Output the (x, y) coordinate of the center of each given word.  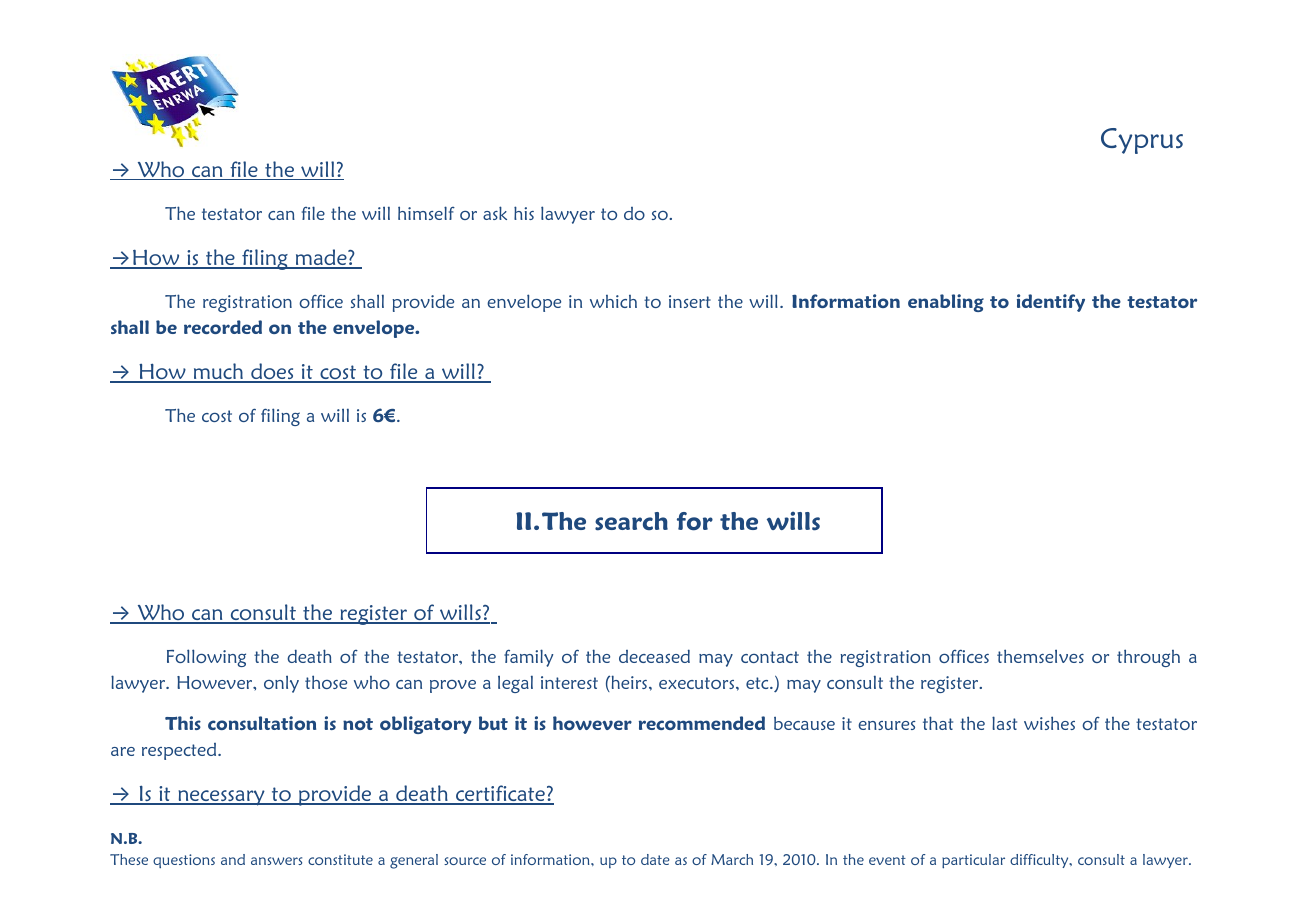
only (281, 684)
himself (426, 213)
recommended (702, 723)
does (272, 372)
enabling (946, 303)
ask (495, 213)
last (1004, 723)
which (613, 301)
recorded (223, 327)
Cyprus (1142, 141)
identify (1051, 303)
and (233, 859)
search (631, 521)
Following (206, 658)
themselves (1040, 656)
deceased (654, 656)
